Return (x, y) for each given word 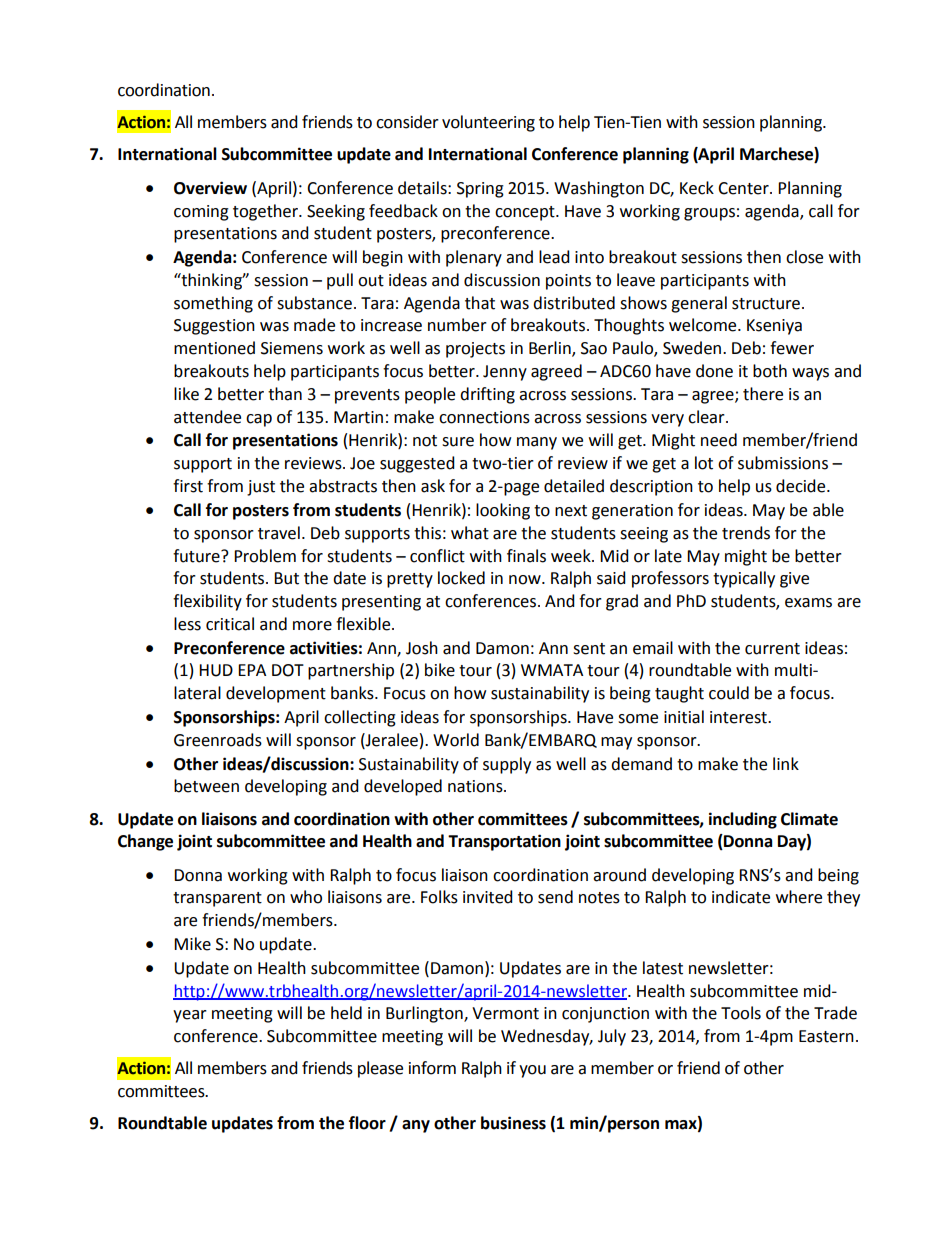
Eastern (826, 1036)
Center (744, 188)
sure (458, 442)
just (261, 488)
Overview (210, 188)
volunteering (488, 123)
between (206, 786)
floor (367, 1123)
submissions (783, 463)
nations (476, 786)
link (786, 763)
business (513, 1123)
